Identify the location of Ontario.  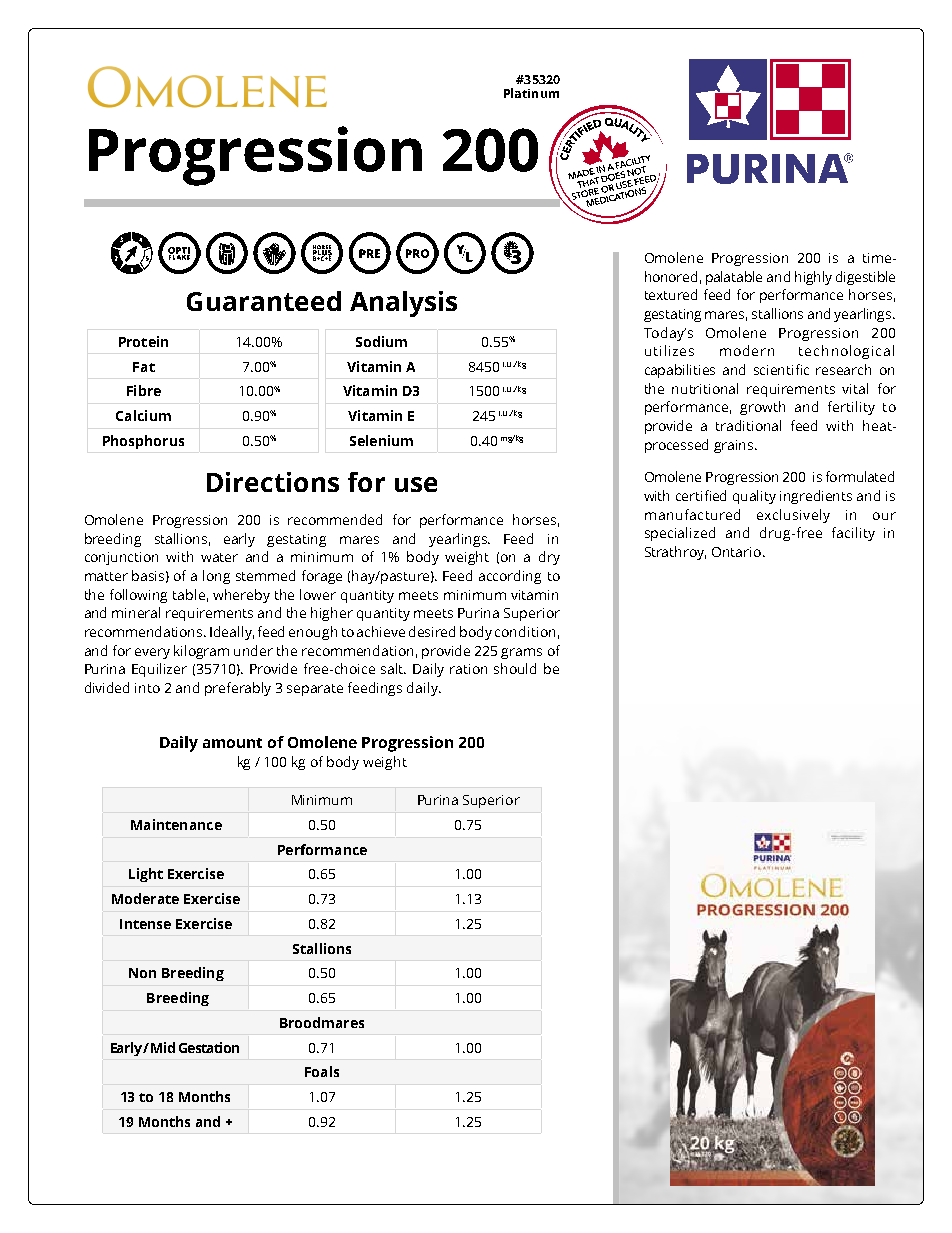
(738, 552).
